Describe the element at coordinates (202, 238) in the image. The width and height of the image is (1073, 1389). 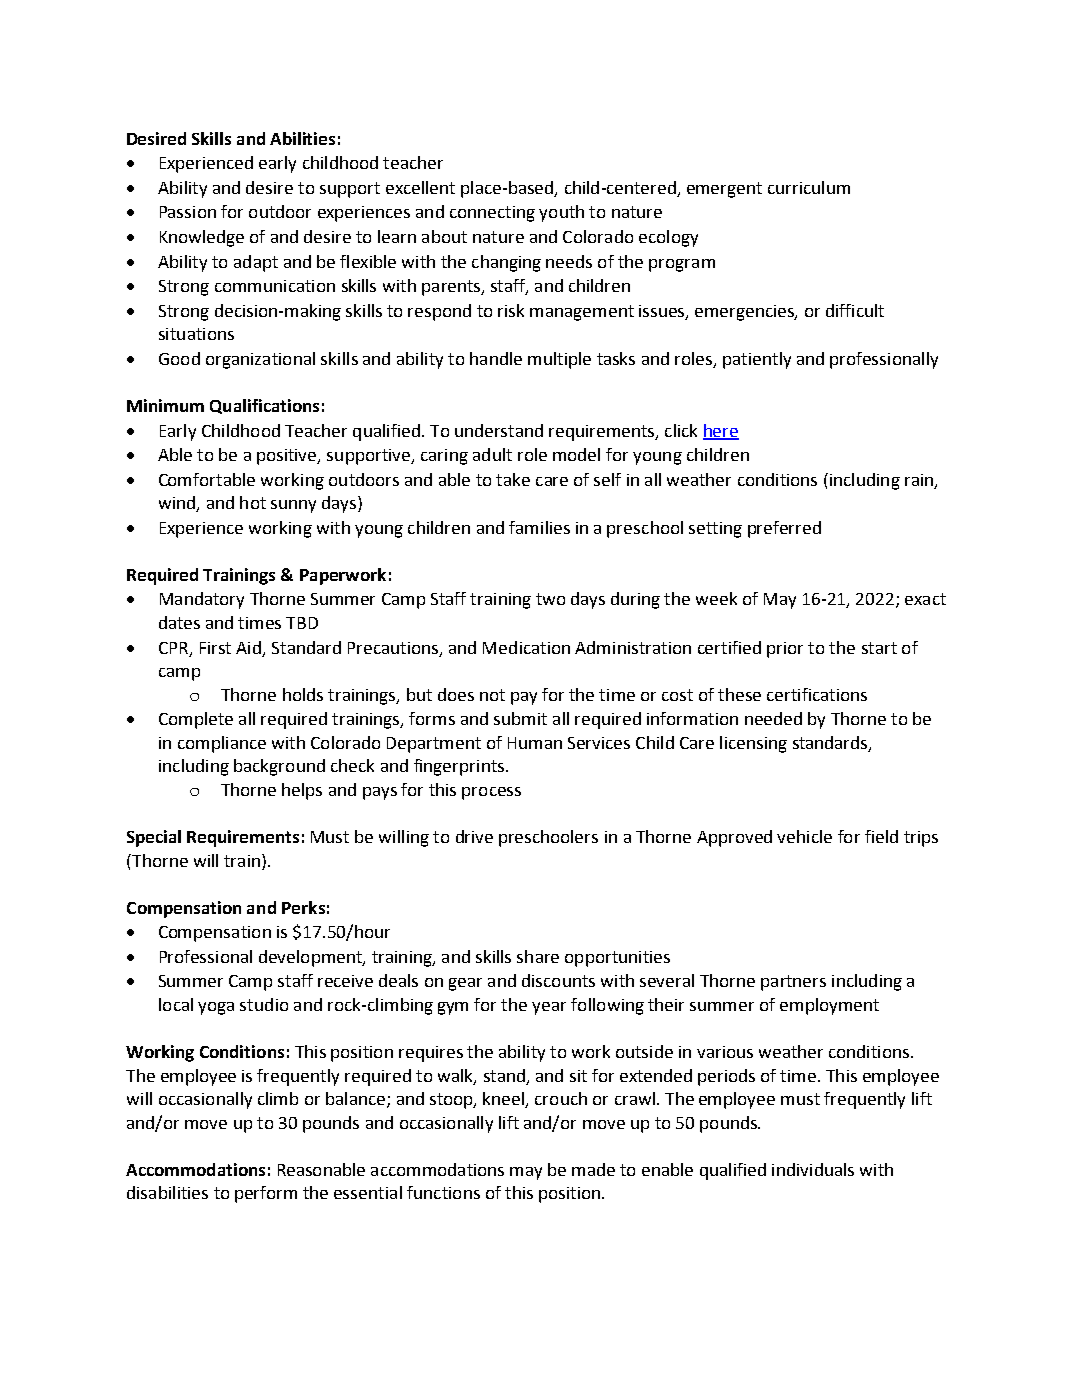
I see `Knowledge` at that location.
